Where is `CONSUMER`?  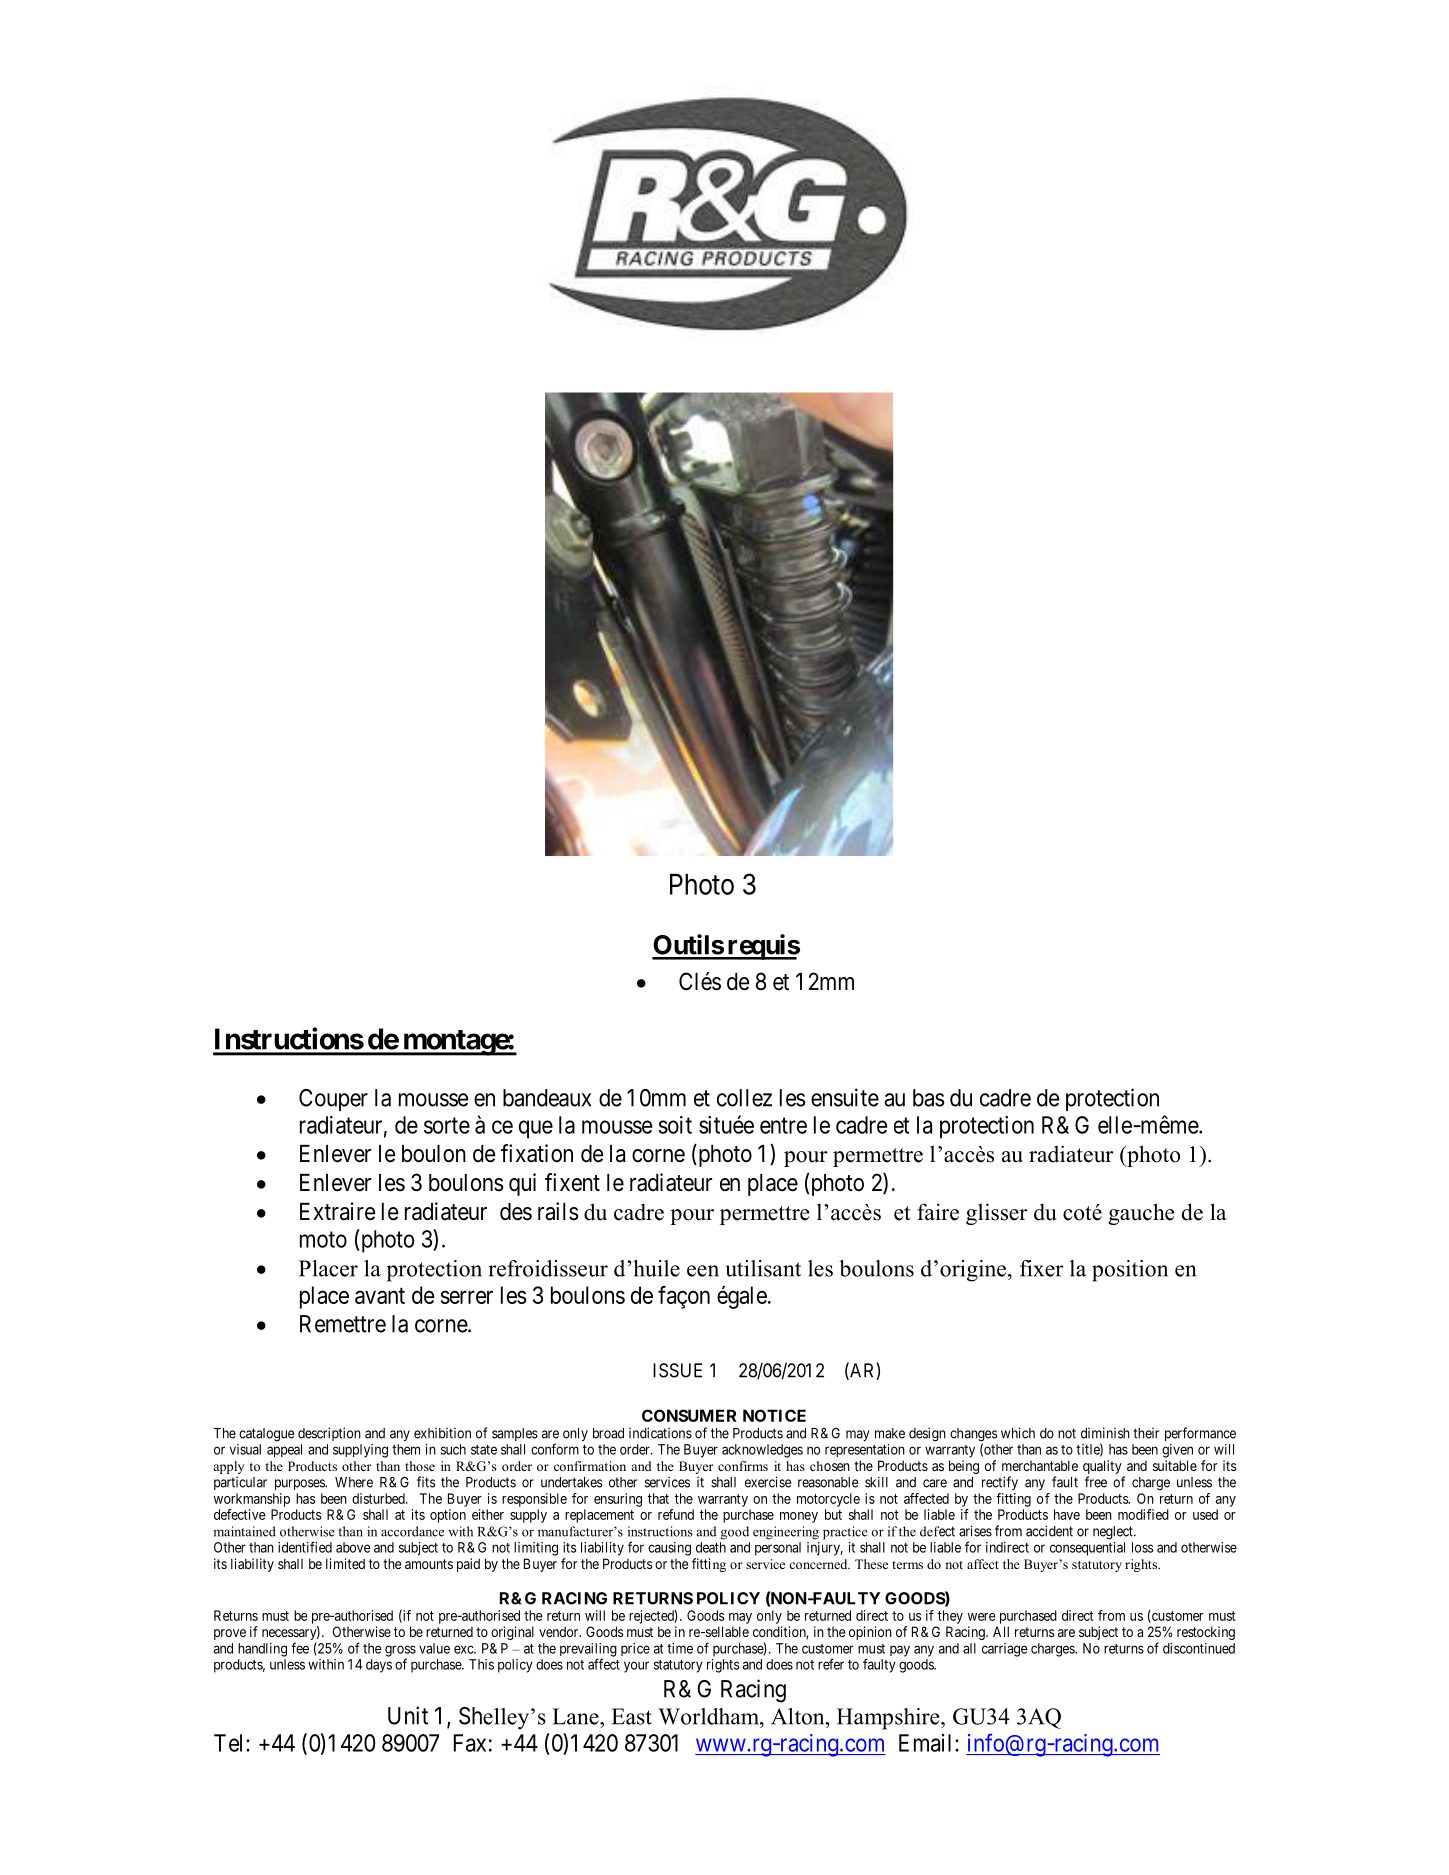
CONSUMER is located at coordinates (689, 1415).
